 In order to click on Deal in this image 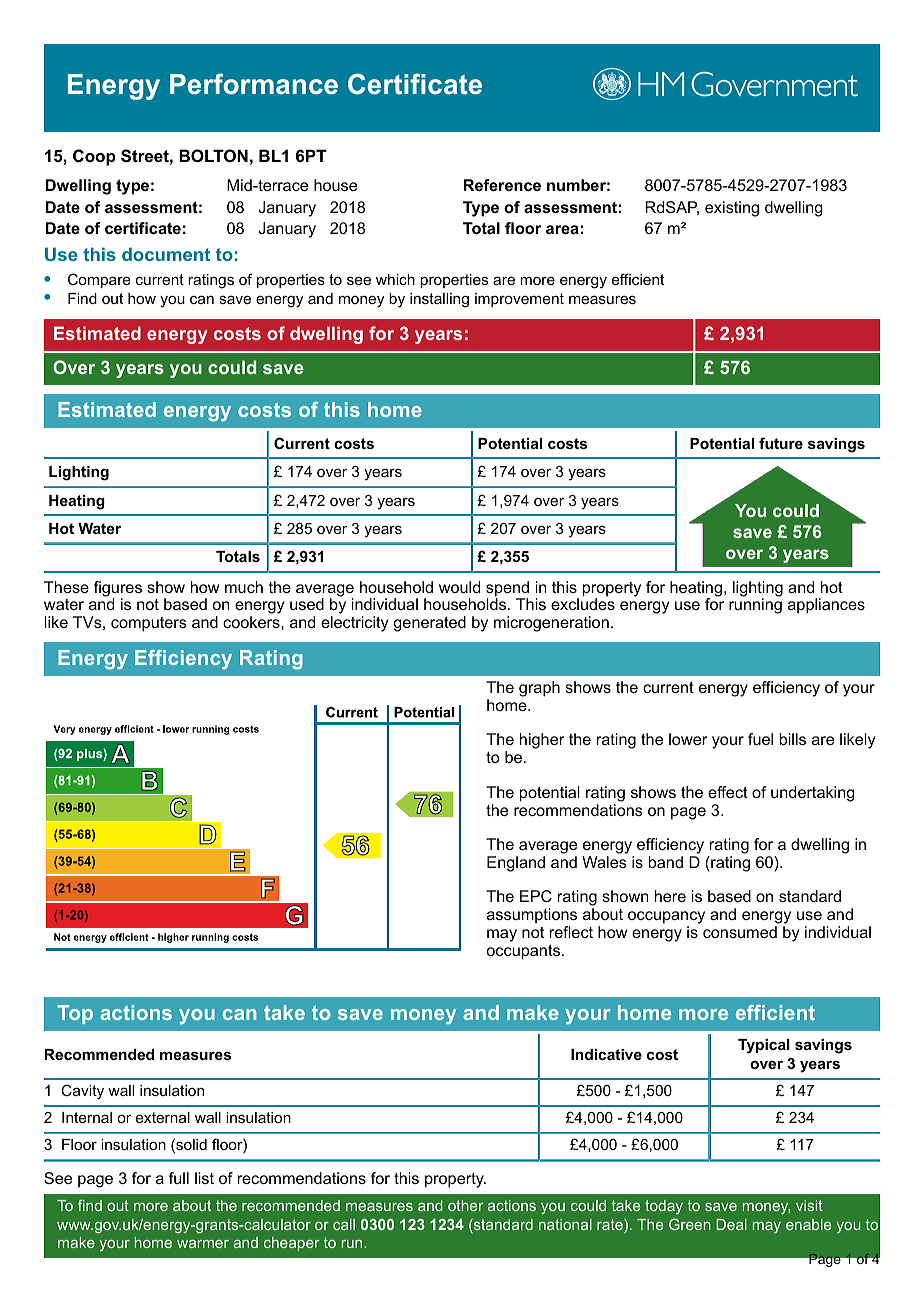, I will do `click(731, 1224)`.
